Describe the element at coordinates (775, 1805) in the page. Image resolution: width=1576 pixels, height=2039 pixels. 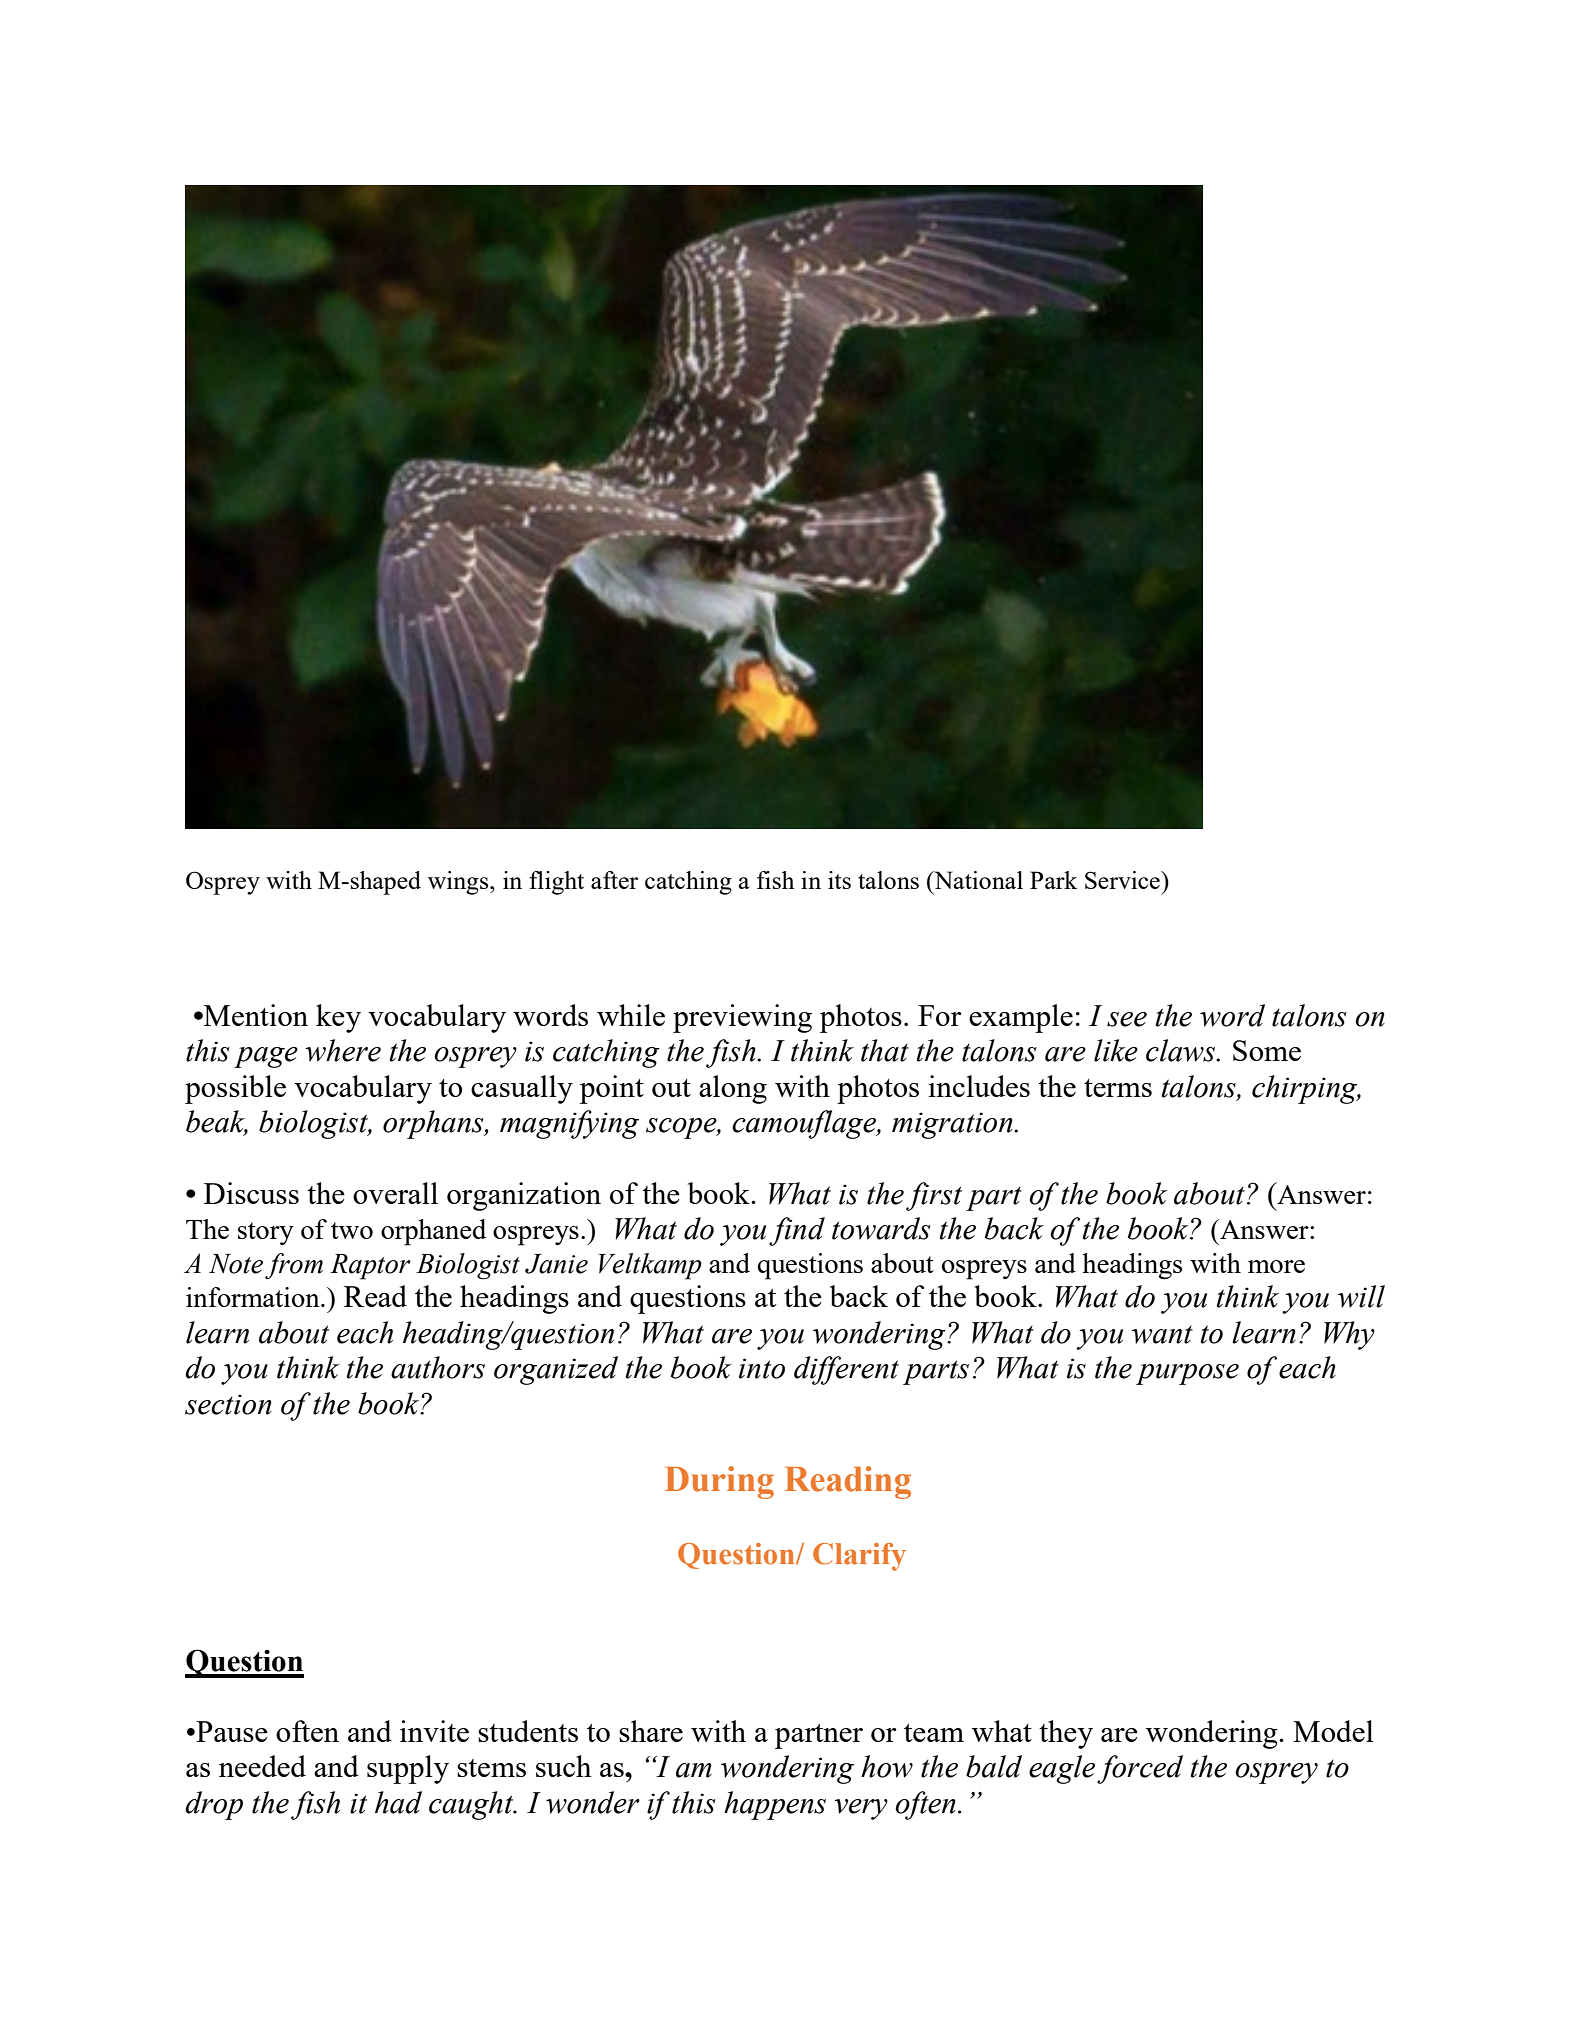
I see `happens` at that location.
